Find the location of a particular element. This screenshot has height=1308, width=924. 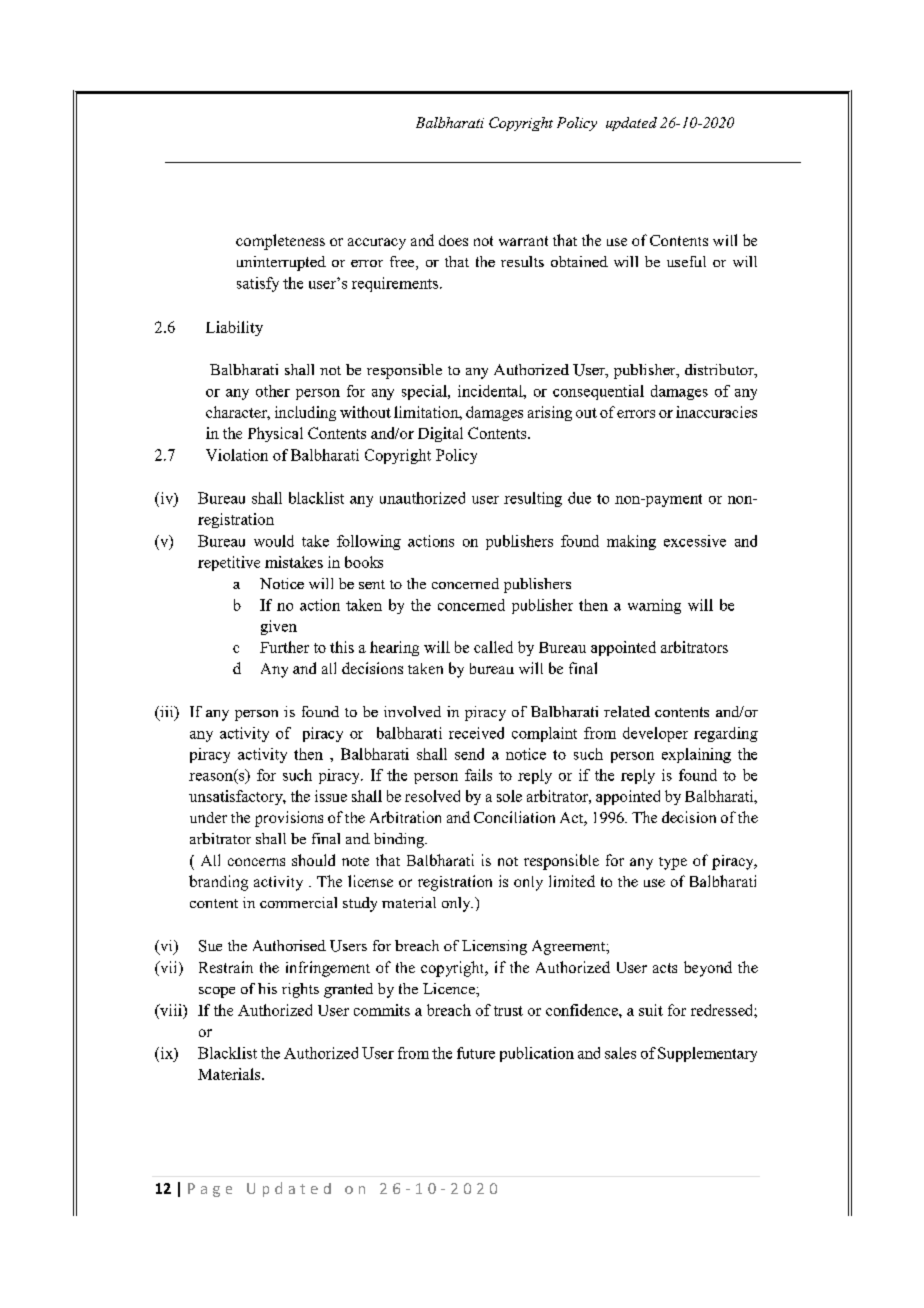

received is located at coordinates (476, 733).
